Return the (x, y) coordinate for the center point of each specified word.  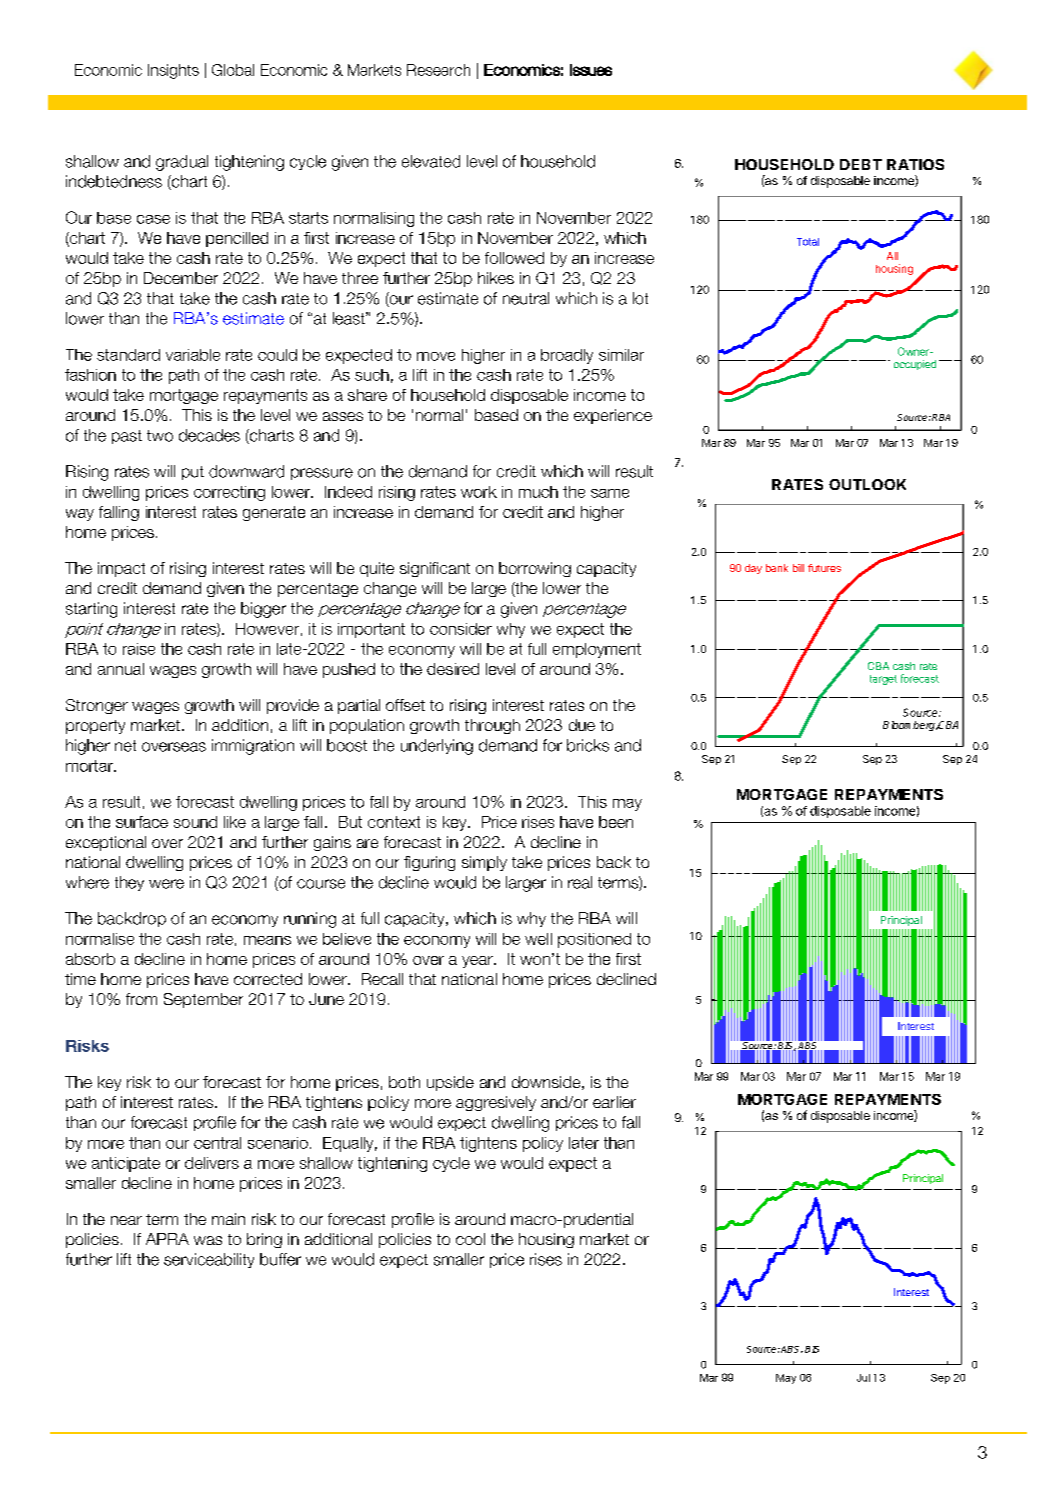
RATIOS (915, 164)
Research (438, 70)
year (478, 962)
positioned (594, 940)
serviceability (209, 1260)
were (166, 884)
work (479, 492)
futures (824, 568)
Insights (173, 71)
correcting (229, 493)
